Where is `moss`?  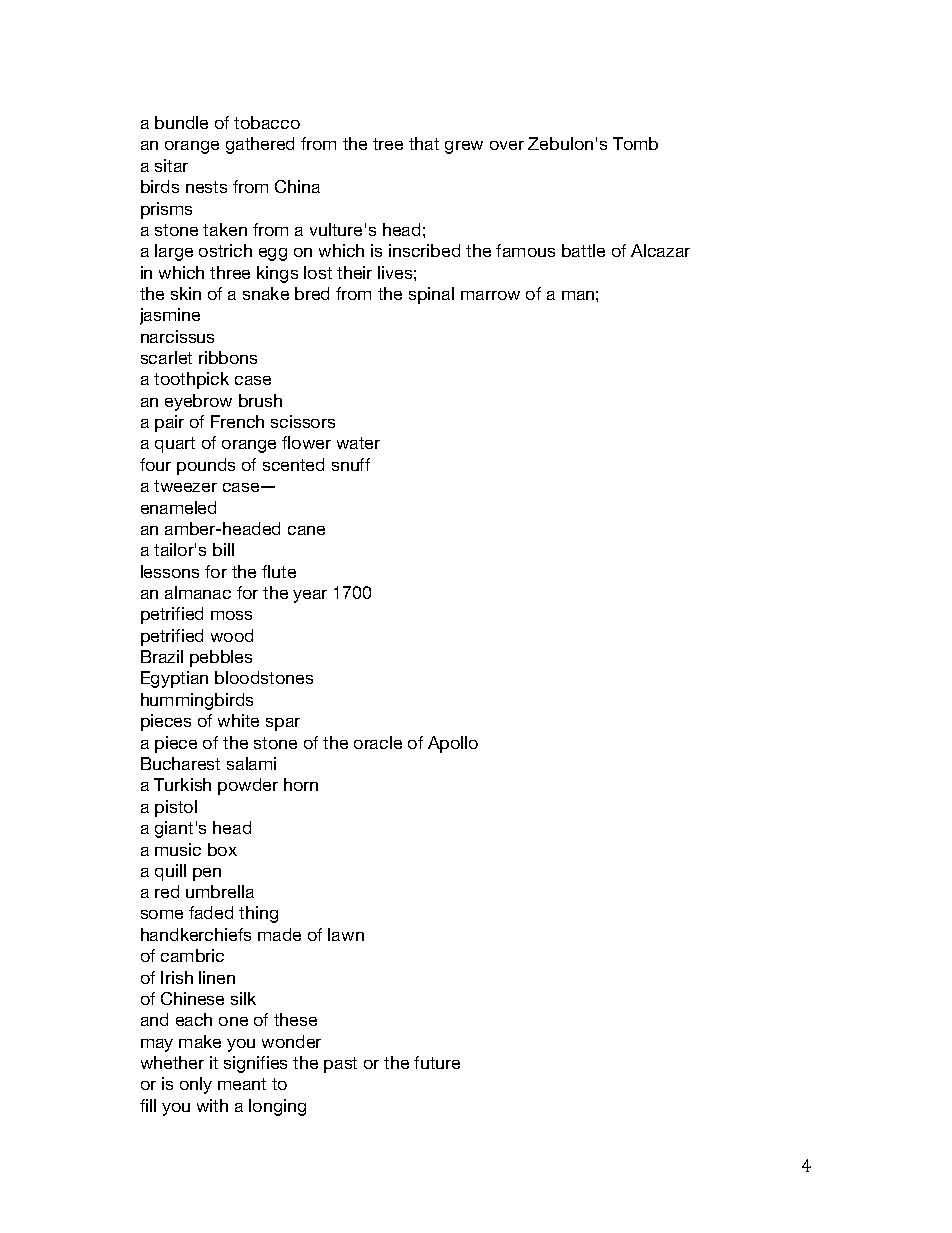 moss is located at coordinates (231, 615).
